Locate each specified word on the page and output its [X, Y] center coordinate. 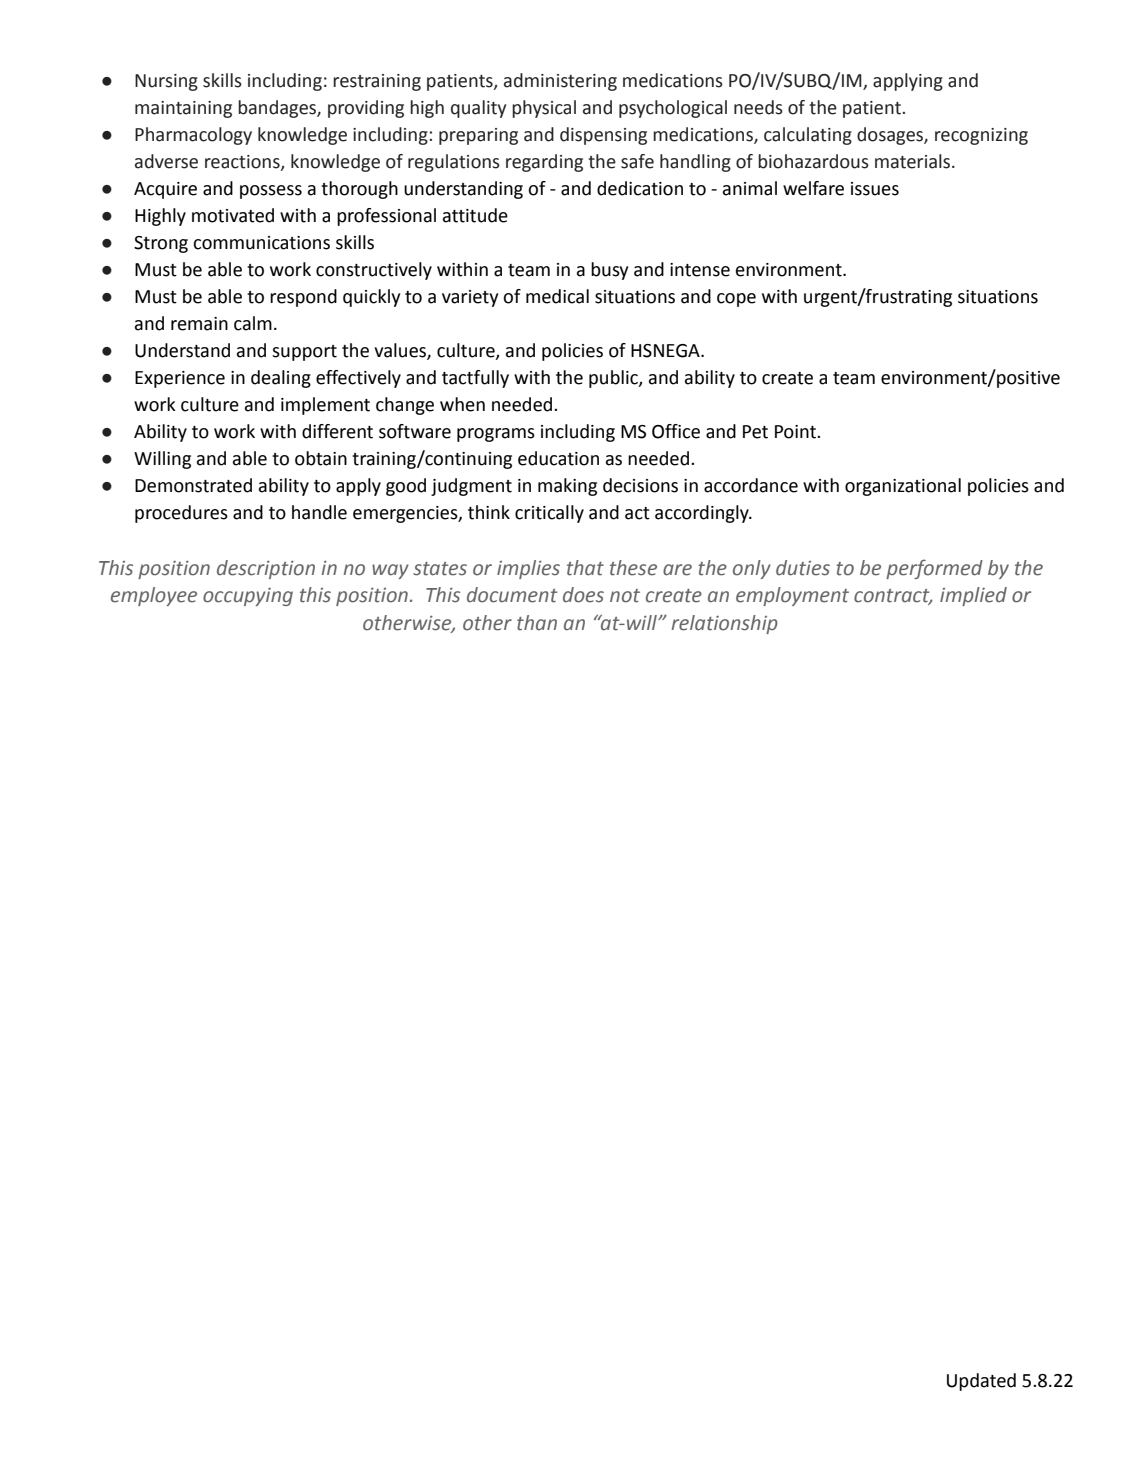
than [537, 623]
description [266, 569]
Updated [981, 1382]
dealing [281, 379]
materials [914, 161]
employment [792, 596]
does [583, 595]
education [558, 458]
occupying [248, 597]
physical [544, 109]
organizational [903, 487]
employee [154, 596]
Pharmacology [193, 136]
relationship [725, 624]
